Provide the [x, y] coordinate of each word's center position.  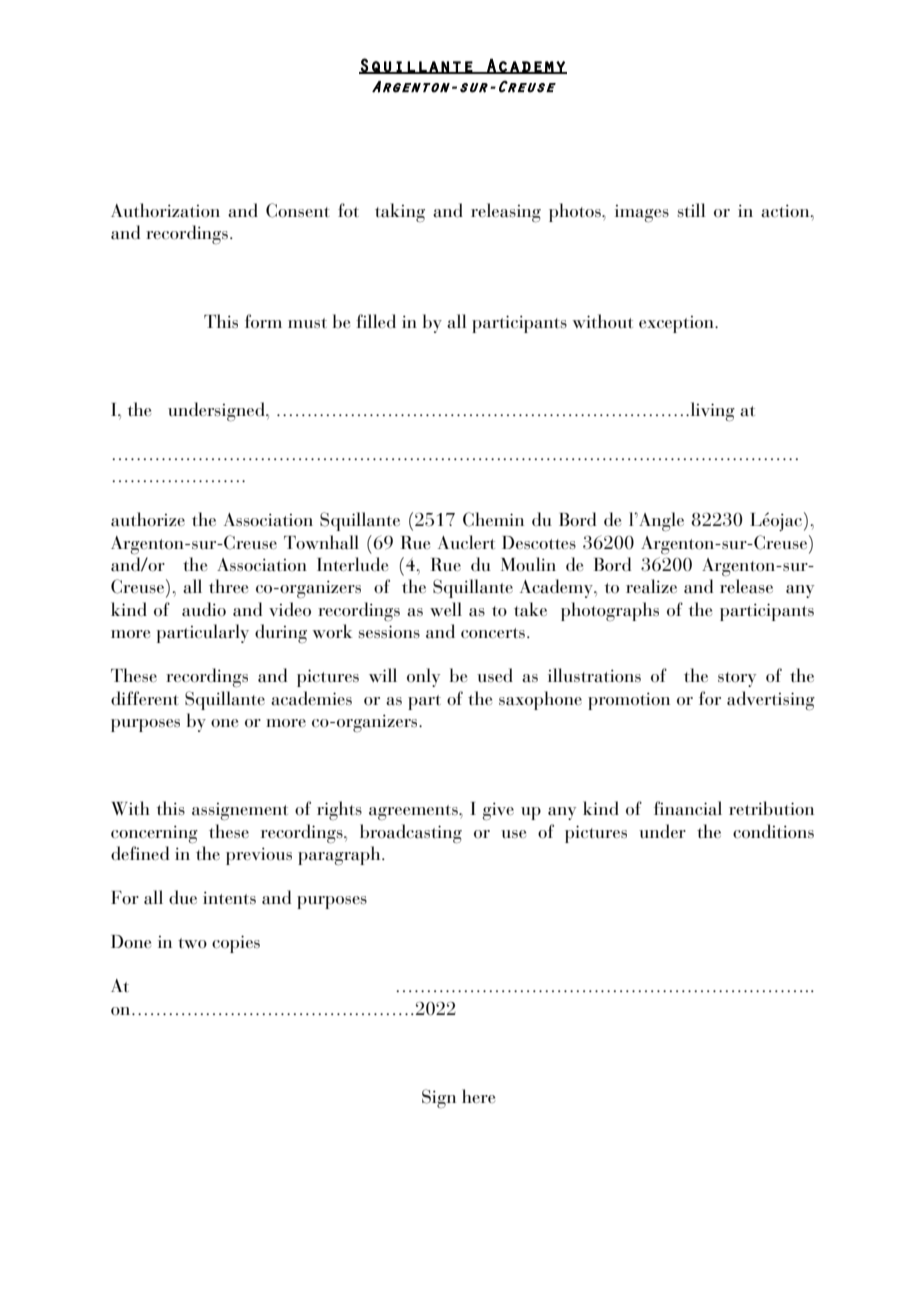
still [691, 210]
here [478, 1096]
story [737, 679]
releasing [506, 213]
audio [204, 609]
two [192, 943]
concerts [493, 633]
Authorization [165, 210]
